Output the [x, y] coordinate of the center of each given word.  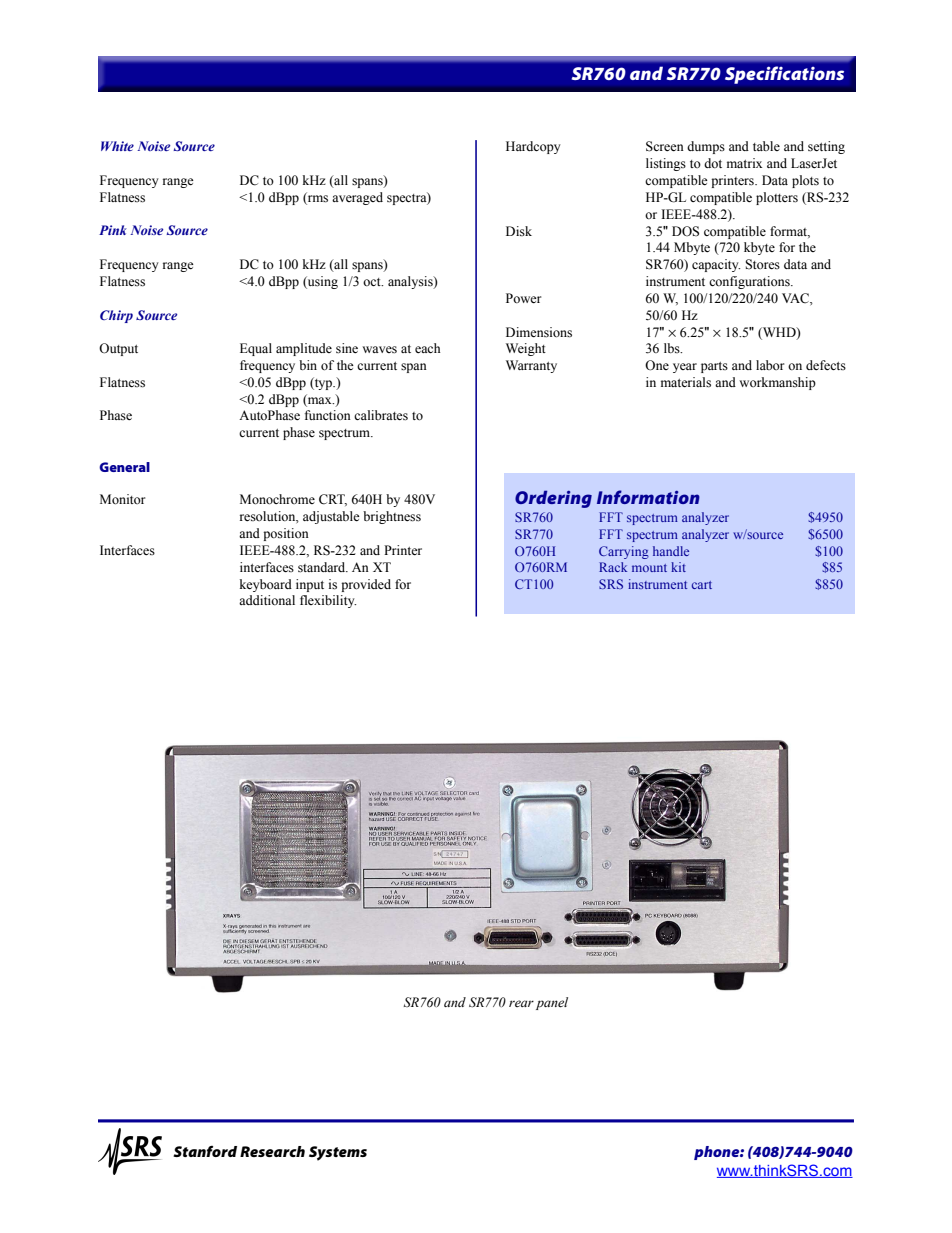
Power [523, 298]
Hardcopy [533, 147]
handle [671, 551]
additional [267, 600]
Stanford [205, 1151]
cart [702, 585]
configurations [750, 282]
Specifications [784, 75]
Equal [256, 349]
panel [552, 1003]
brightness [392, 517]
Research [272, 1151]
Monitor [122, 499]
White [117, 146]
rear [521, 1003]
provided [366, 585]
